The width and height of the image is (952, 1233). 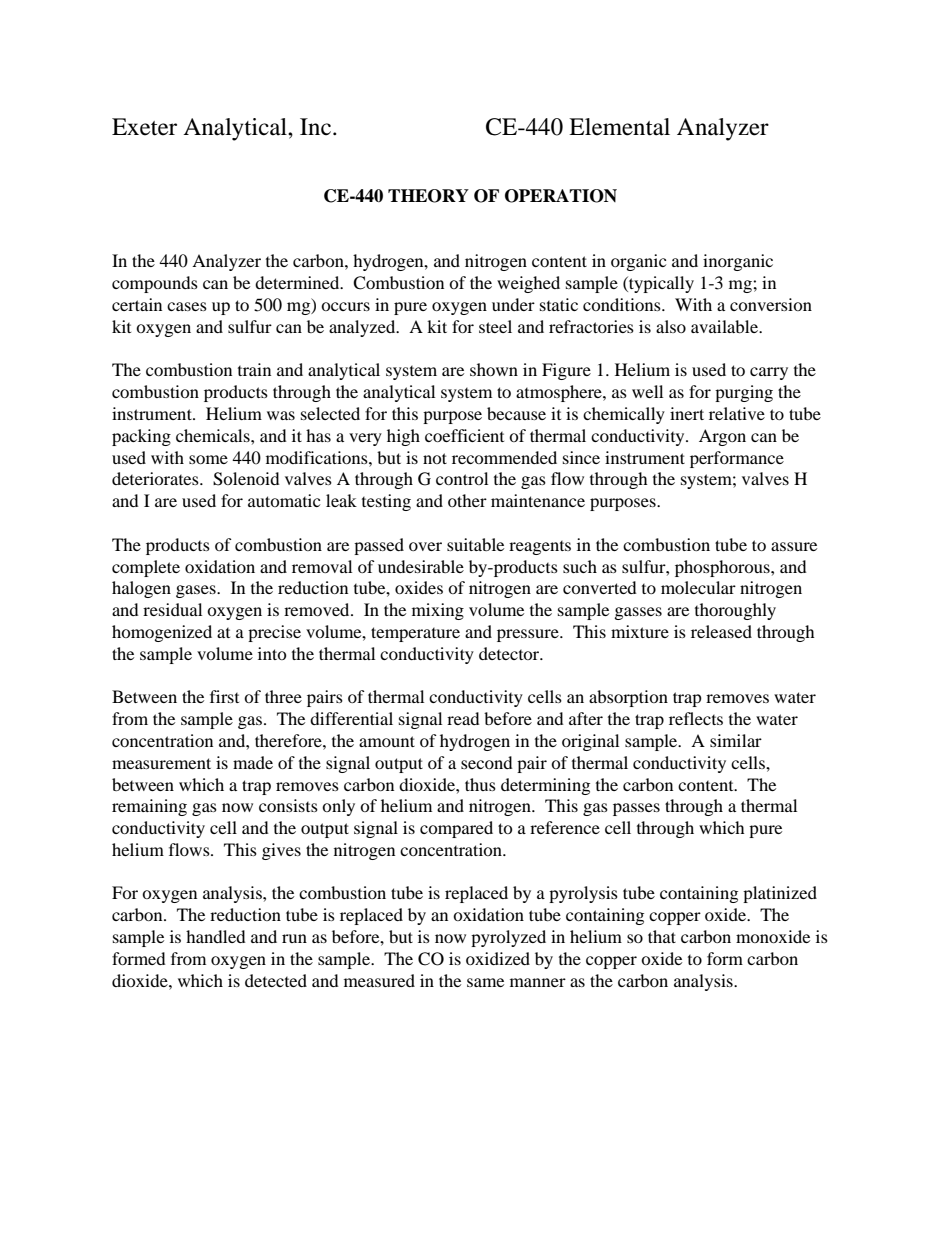 I want to click on Elemental, so click(x=619, y=127).
